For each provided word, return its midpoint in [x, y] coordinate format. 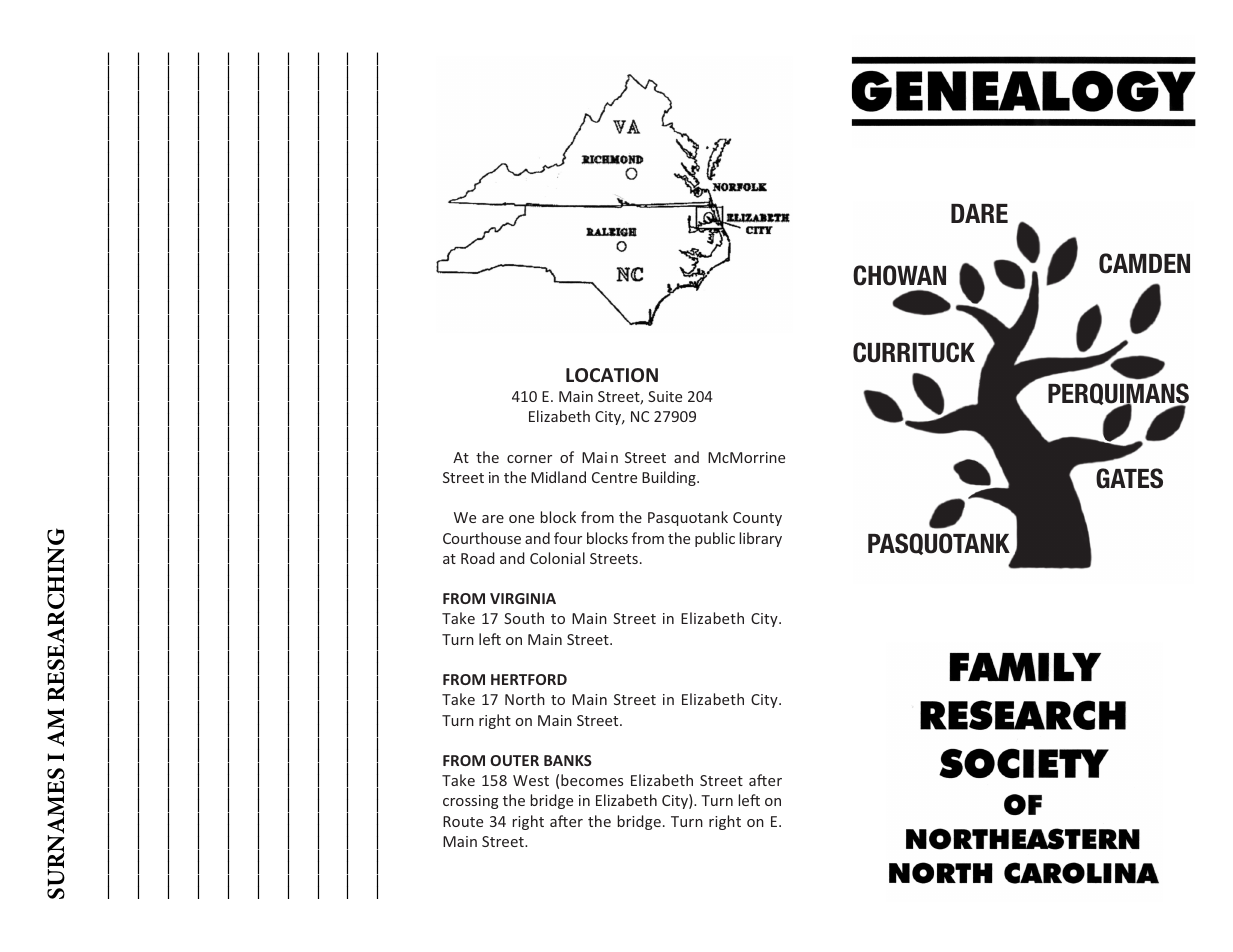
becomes [592, 780]
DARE [979, 213]
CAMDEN [1144, 263]
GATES [1129, 478]
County [757, 519]
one [521, 519]
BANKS [568, 760]
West [531, 780]
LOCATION [612, 375]
